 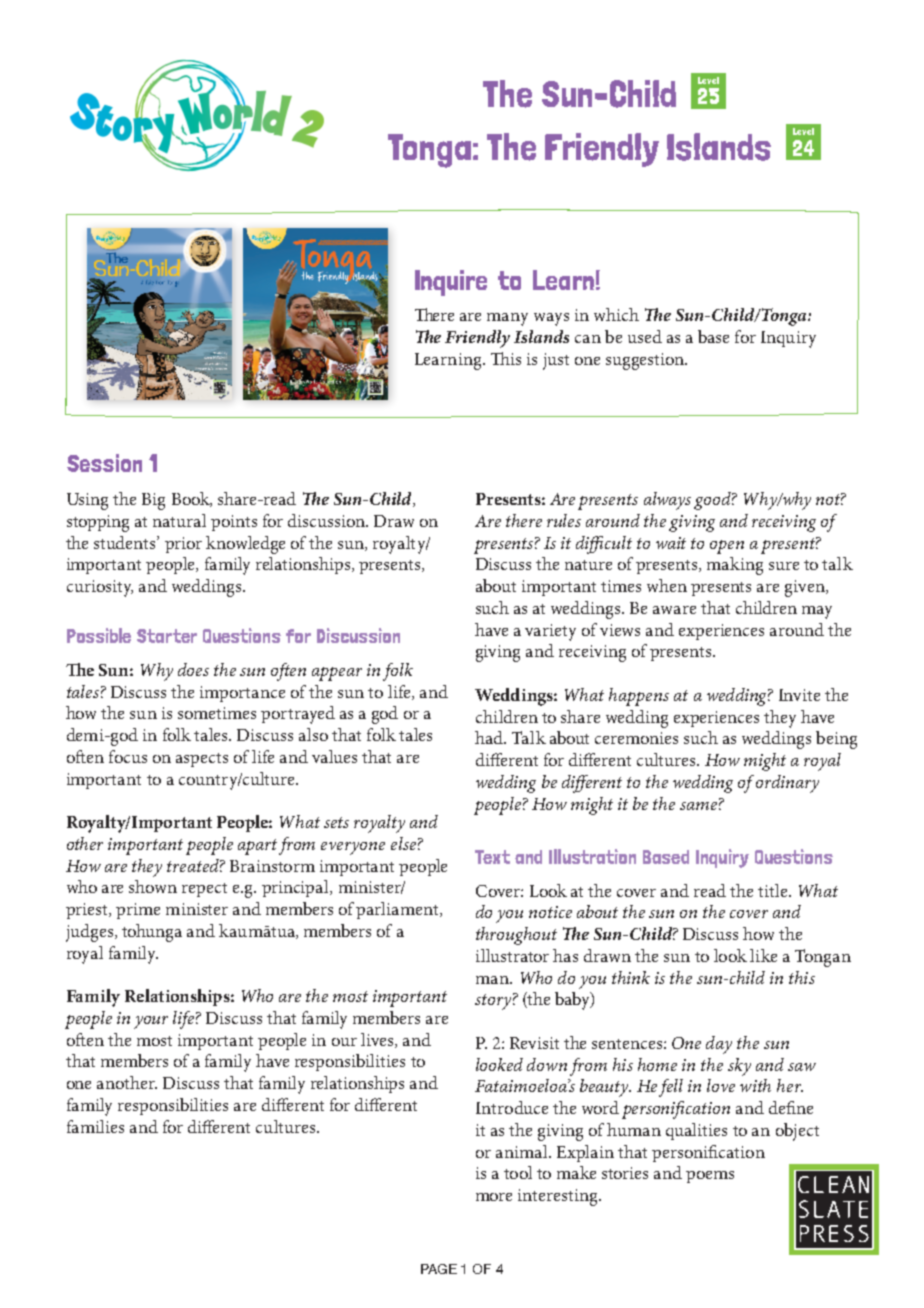 What do you see at coordinates (104, 463) in the screenshot?
I see `Session` at bounding box center [104, 463].
